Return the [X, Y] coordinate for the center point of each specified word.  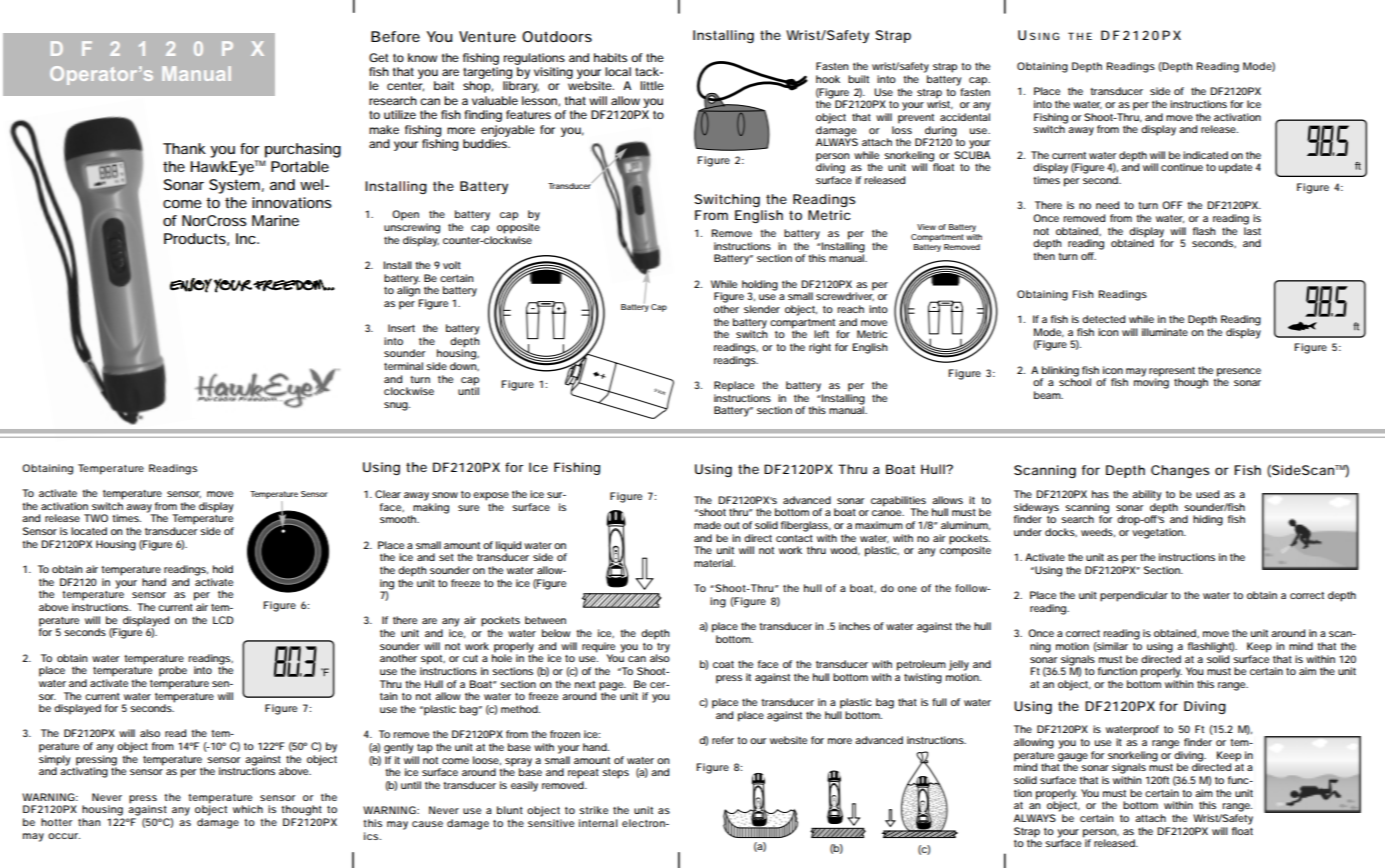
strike [593, 810]
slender [762, 309]
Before [395, 36]
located [89, 531]
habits [610, 57]
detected [1103, 319]
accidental [965, 117]
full [939, 702]
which [248, 809]
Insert [401, 328]
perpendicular [1134, 596]
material [714, 563]
